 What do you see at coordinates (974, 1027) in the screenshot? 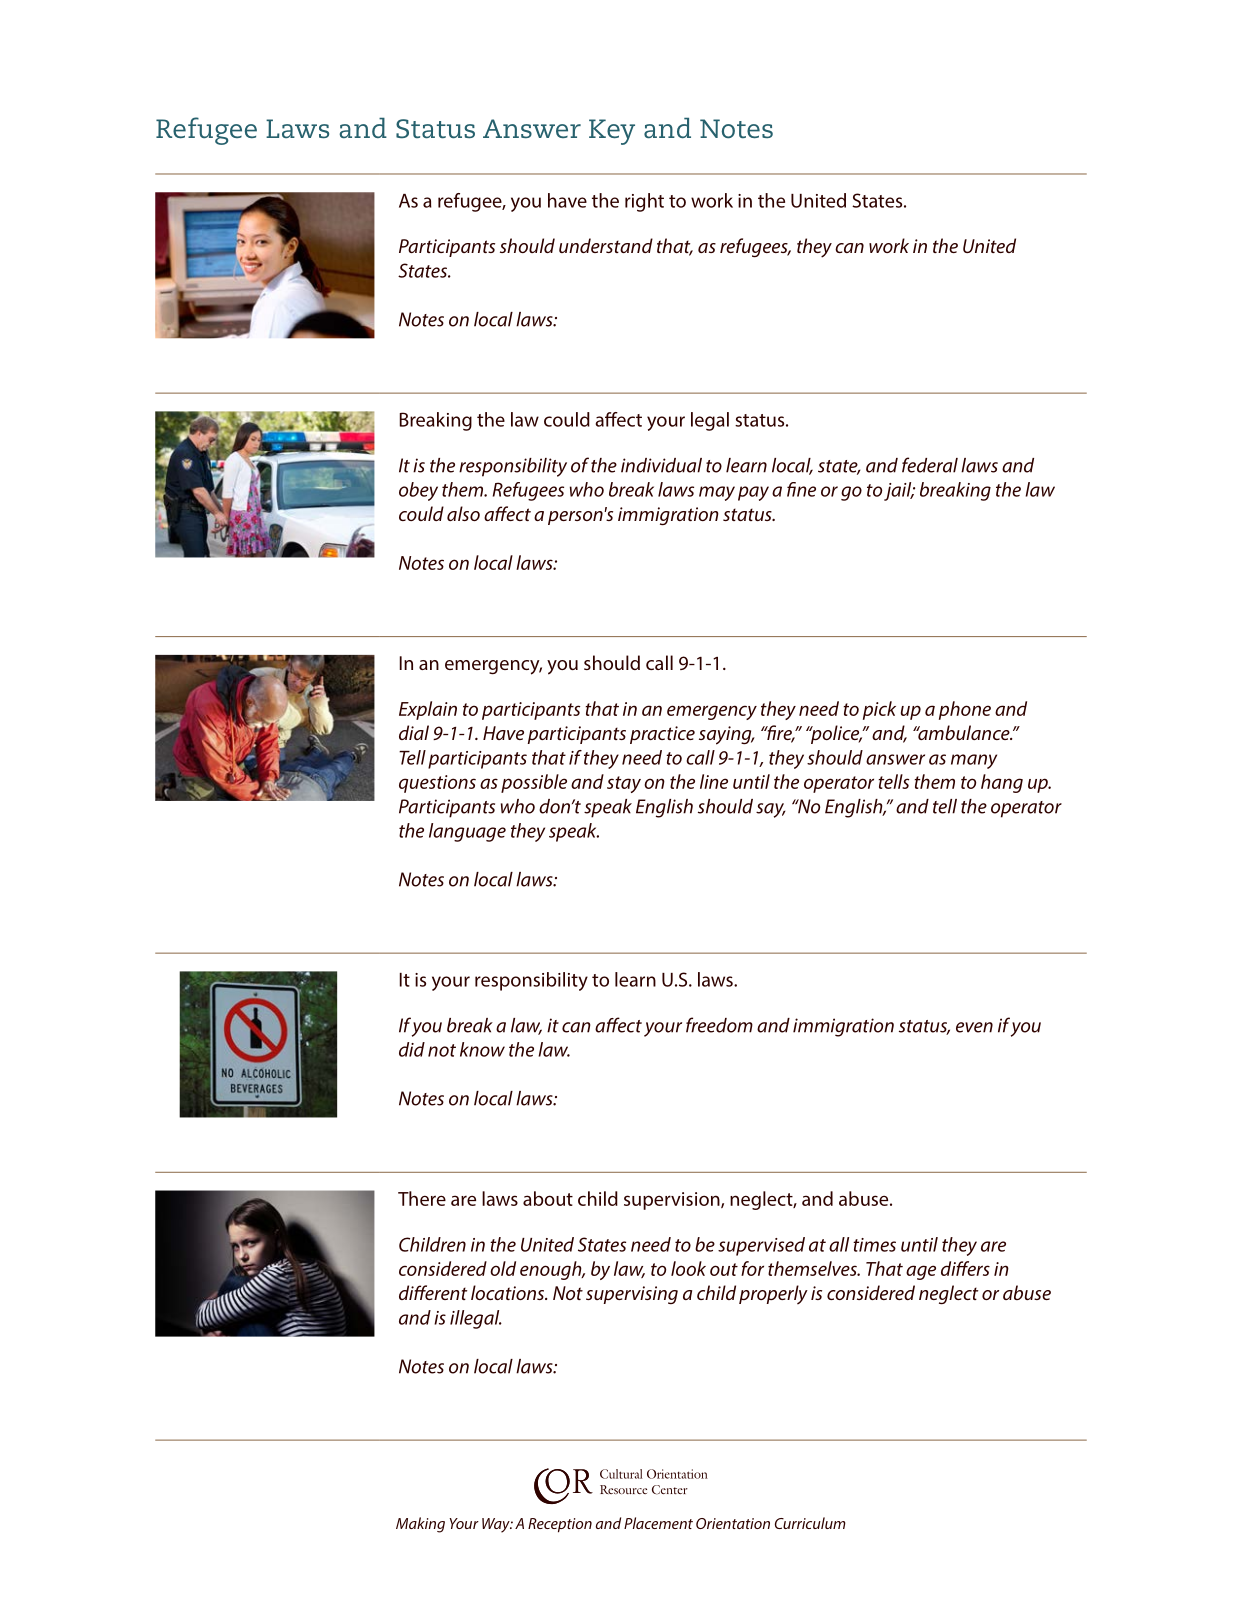
I see `even` at bounding box center [974, 1027].
